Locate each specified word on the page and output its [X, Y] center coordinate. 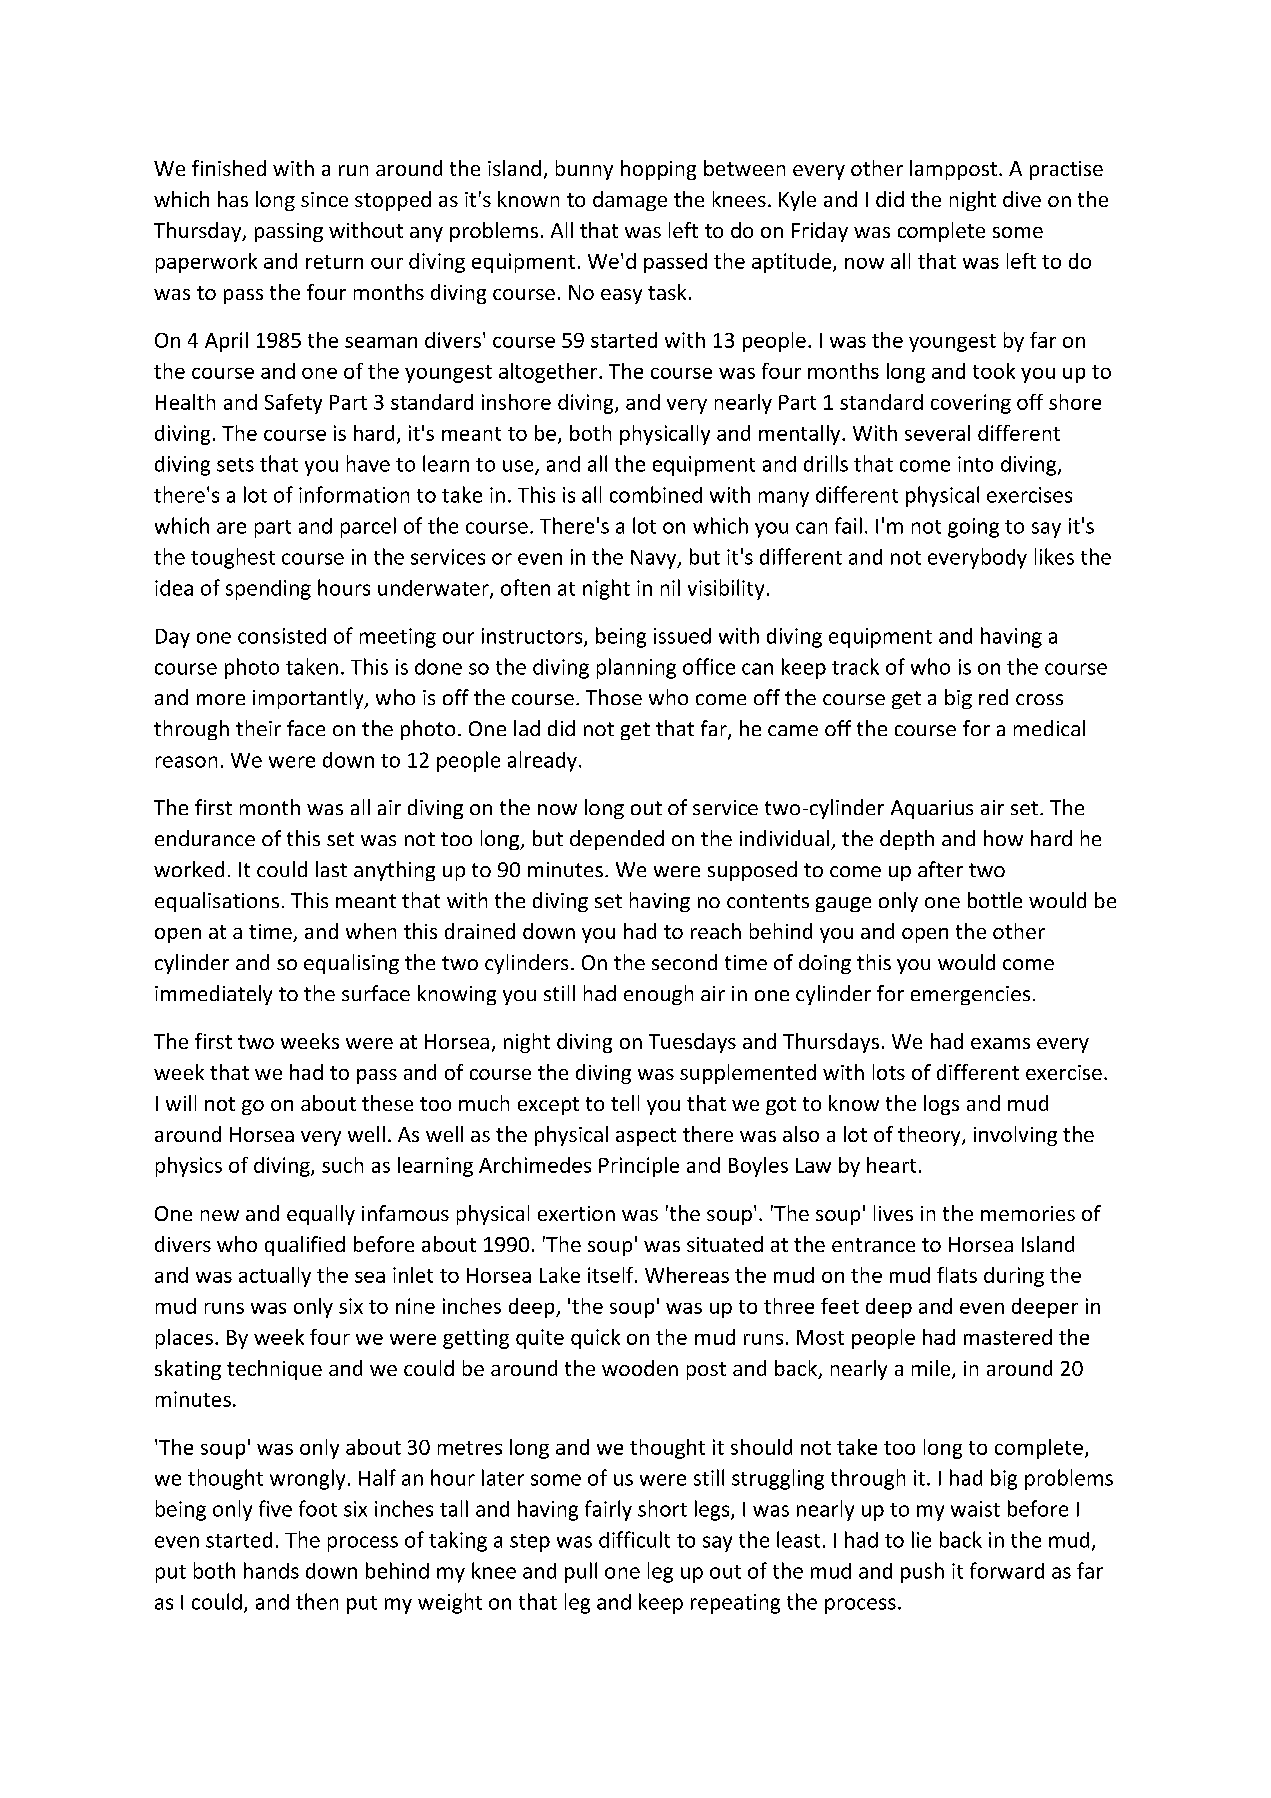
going [973, 528]
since [324, 199]
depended [617, 840]
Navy [655, 559]
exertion [576, 1213]
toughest [233, 558]
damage [630, 201]
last [331, 869]
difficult [634, 1539]
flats [957, 1275]
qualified [305, 1246]
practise [1066, 170]
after [940, 869]
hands [271, 1570]
